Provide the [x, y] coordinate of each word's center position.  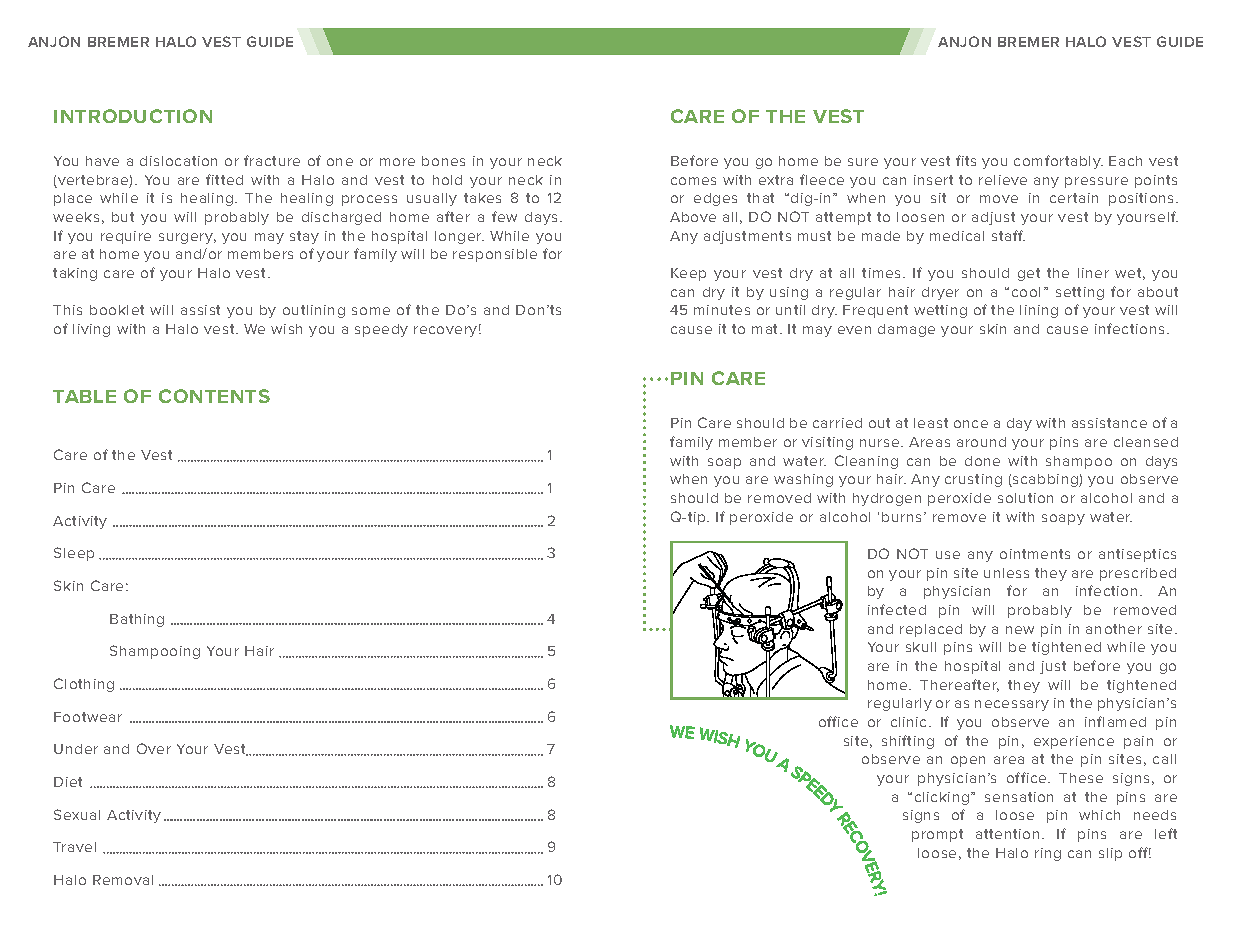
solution [1025, 498]
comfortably [1058, 162]
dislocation [178, 161]
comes [693, 181]
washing [803, 480]
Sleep [74, 554]
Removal [123, 880]
